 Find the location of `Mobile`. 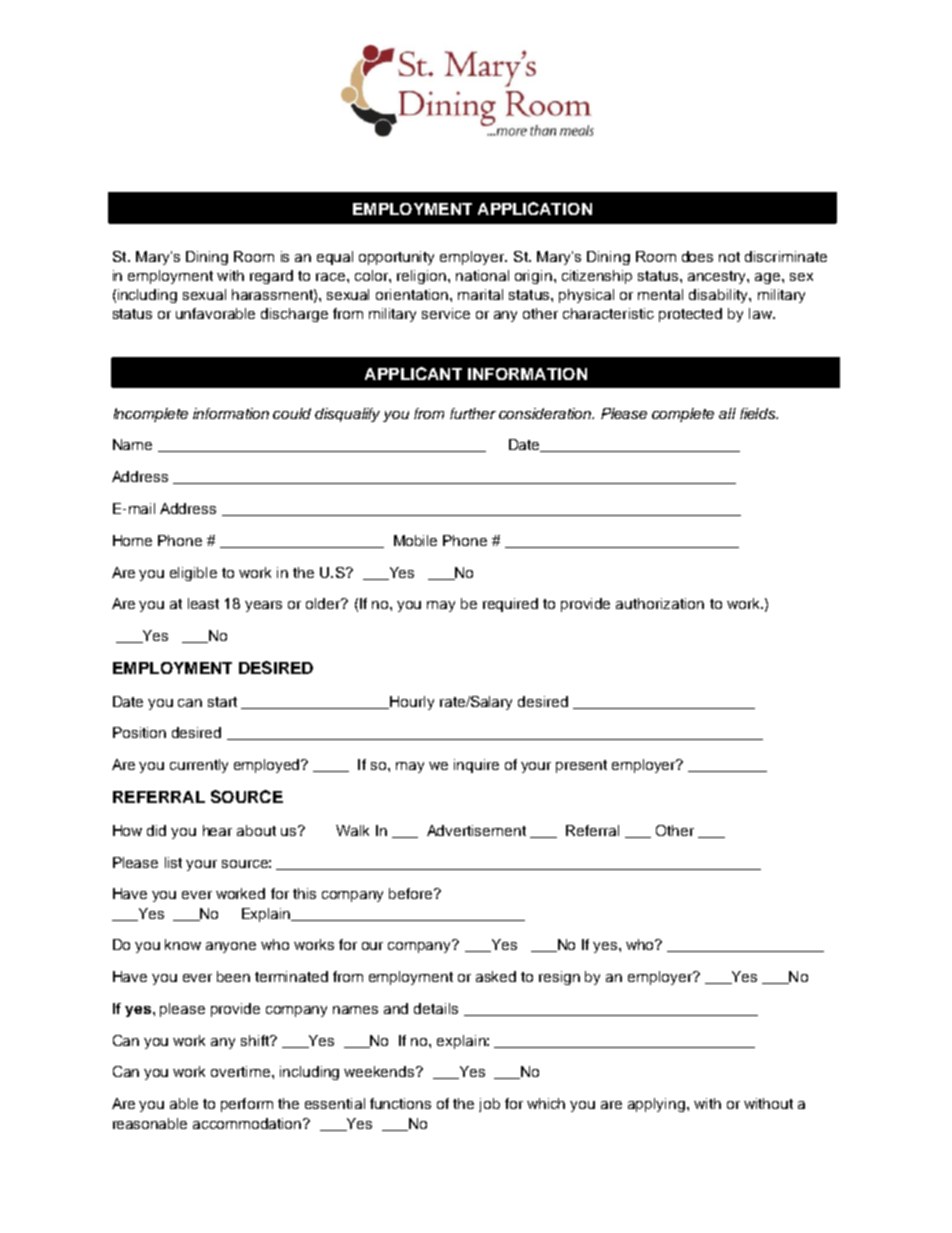

Mobile is located at coordinates (415, 540).
